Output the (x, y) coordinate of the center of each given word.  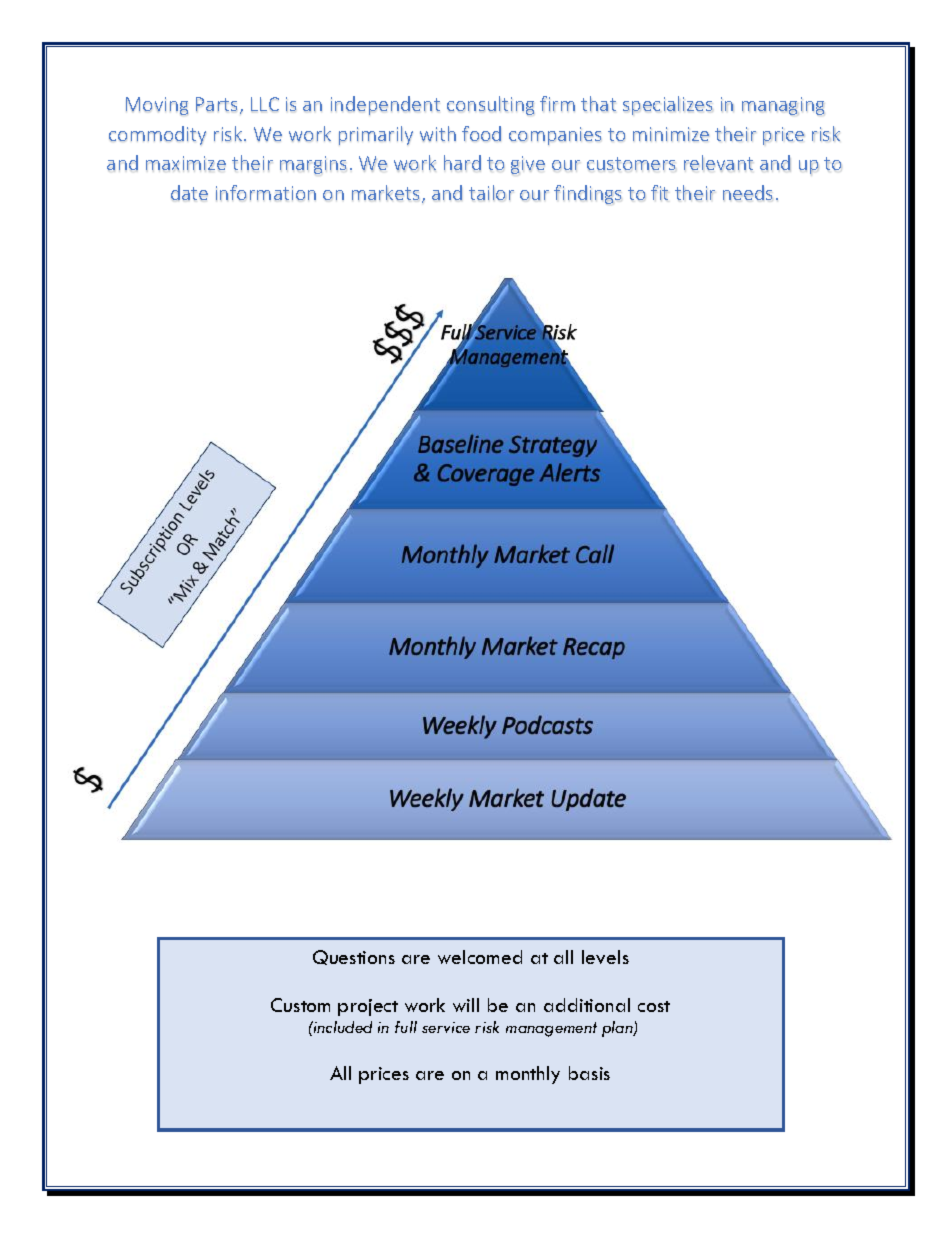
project (368, 1007)
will (466, 1005)
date (189, 193)
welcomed (480, 957)
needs (747, 192)
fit (659, 192)
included (342, 1027)
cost (654, 1006)
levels (605, 957)
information (266, 193)
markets (385, 192)
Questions (354, 957)
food (481, 133)
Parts (216, 104)
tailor (491, 192)
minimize (671, 134)
